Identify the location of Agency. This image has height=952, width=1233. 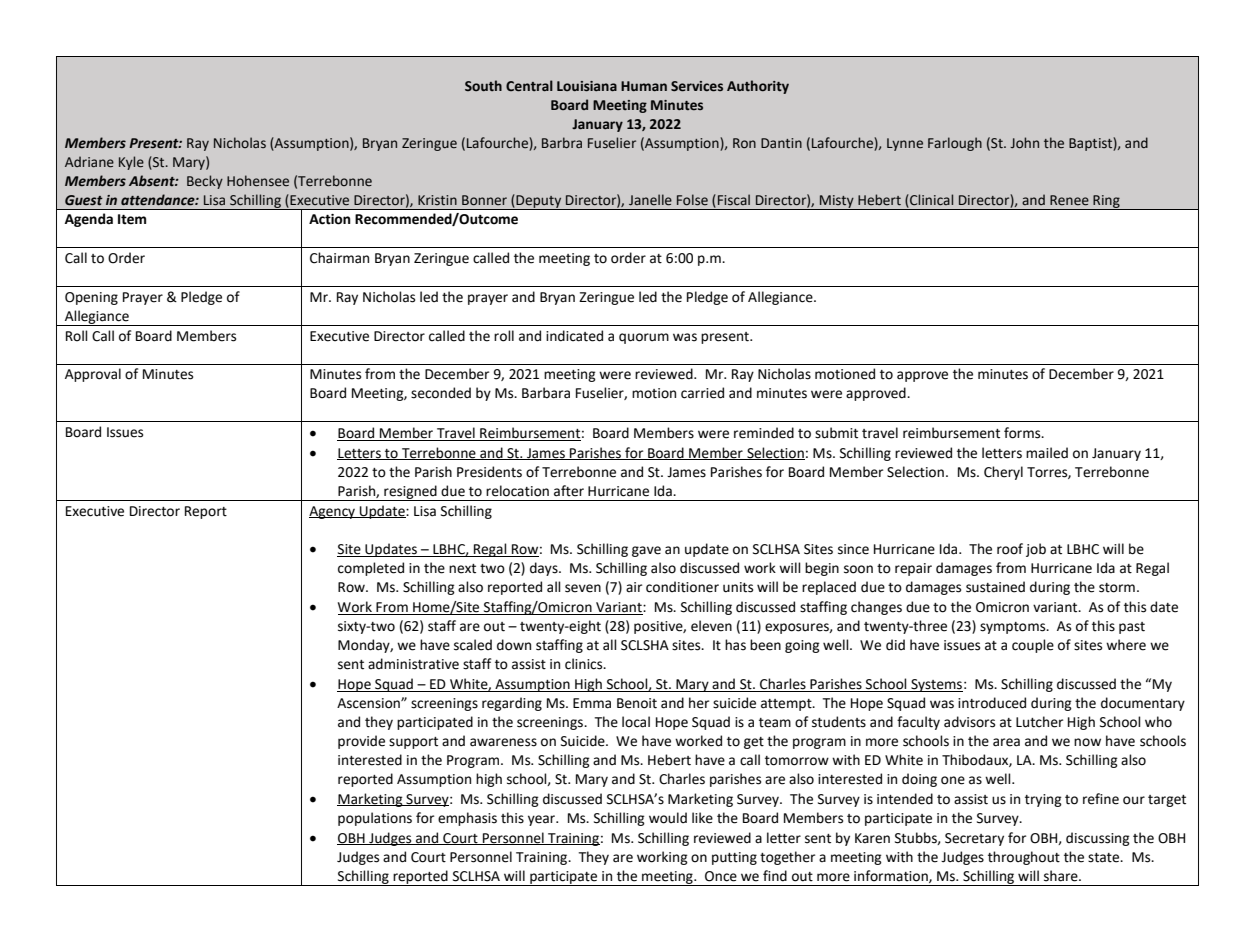
(333, 512).
